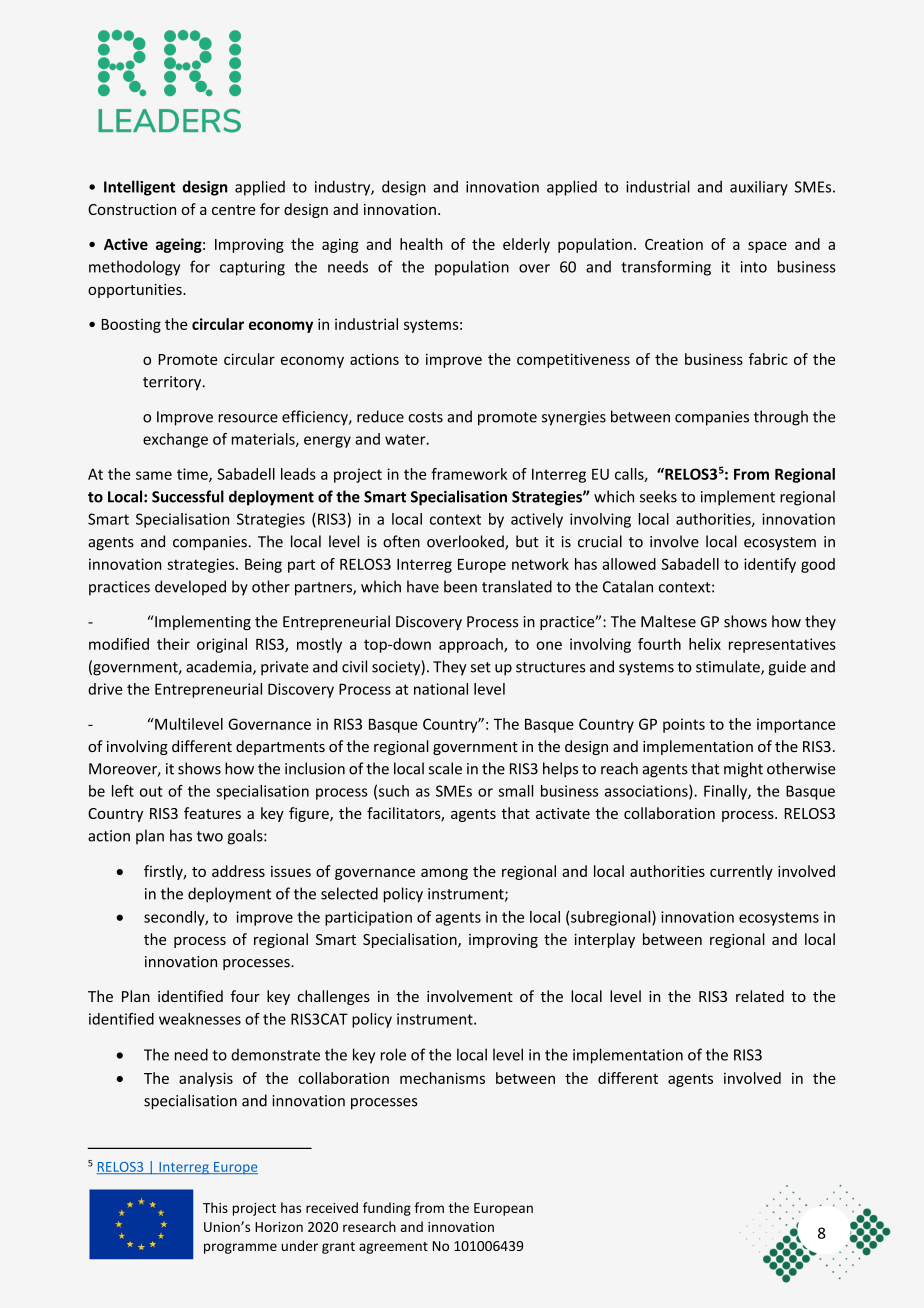 This screenshot has width=924, height=1308. What do you see at coordinates (387, 1209) in the screenshot?
I see `funding` at bounding box center [387, 1209].
